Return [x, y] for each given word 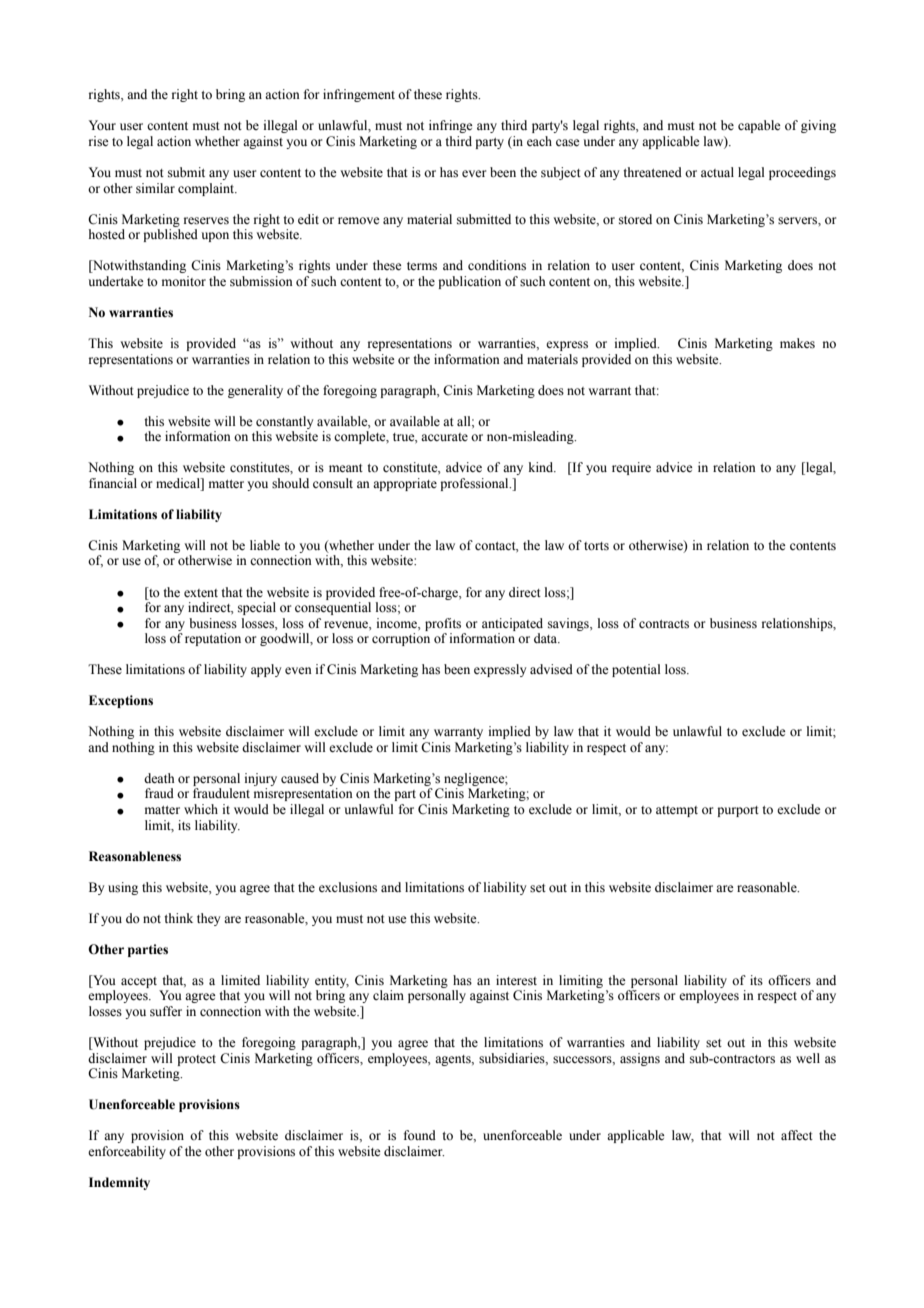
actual [717, 172]
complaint [207, 189]
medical [179, 483]
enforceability [127, 1152]
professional [475, 484]
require [631, 468]
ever [474, 173]
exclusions [348, 887]
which [201, 809]
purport [738, 811]
